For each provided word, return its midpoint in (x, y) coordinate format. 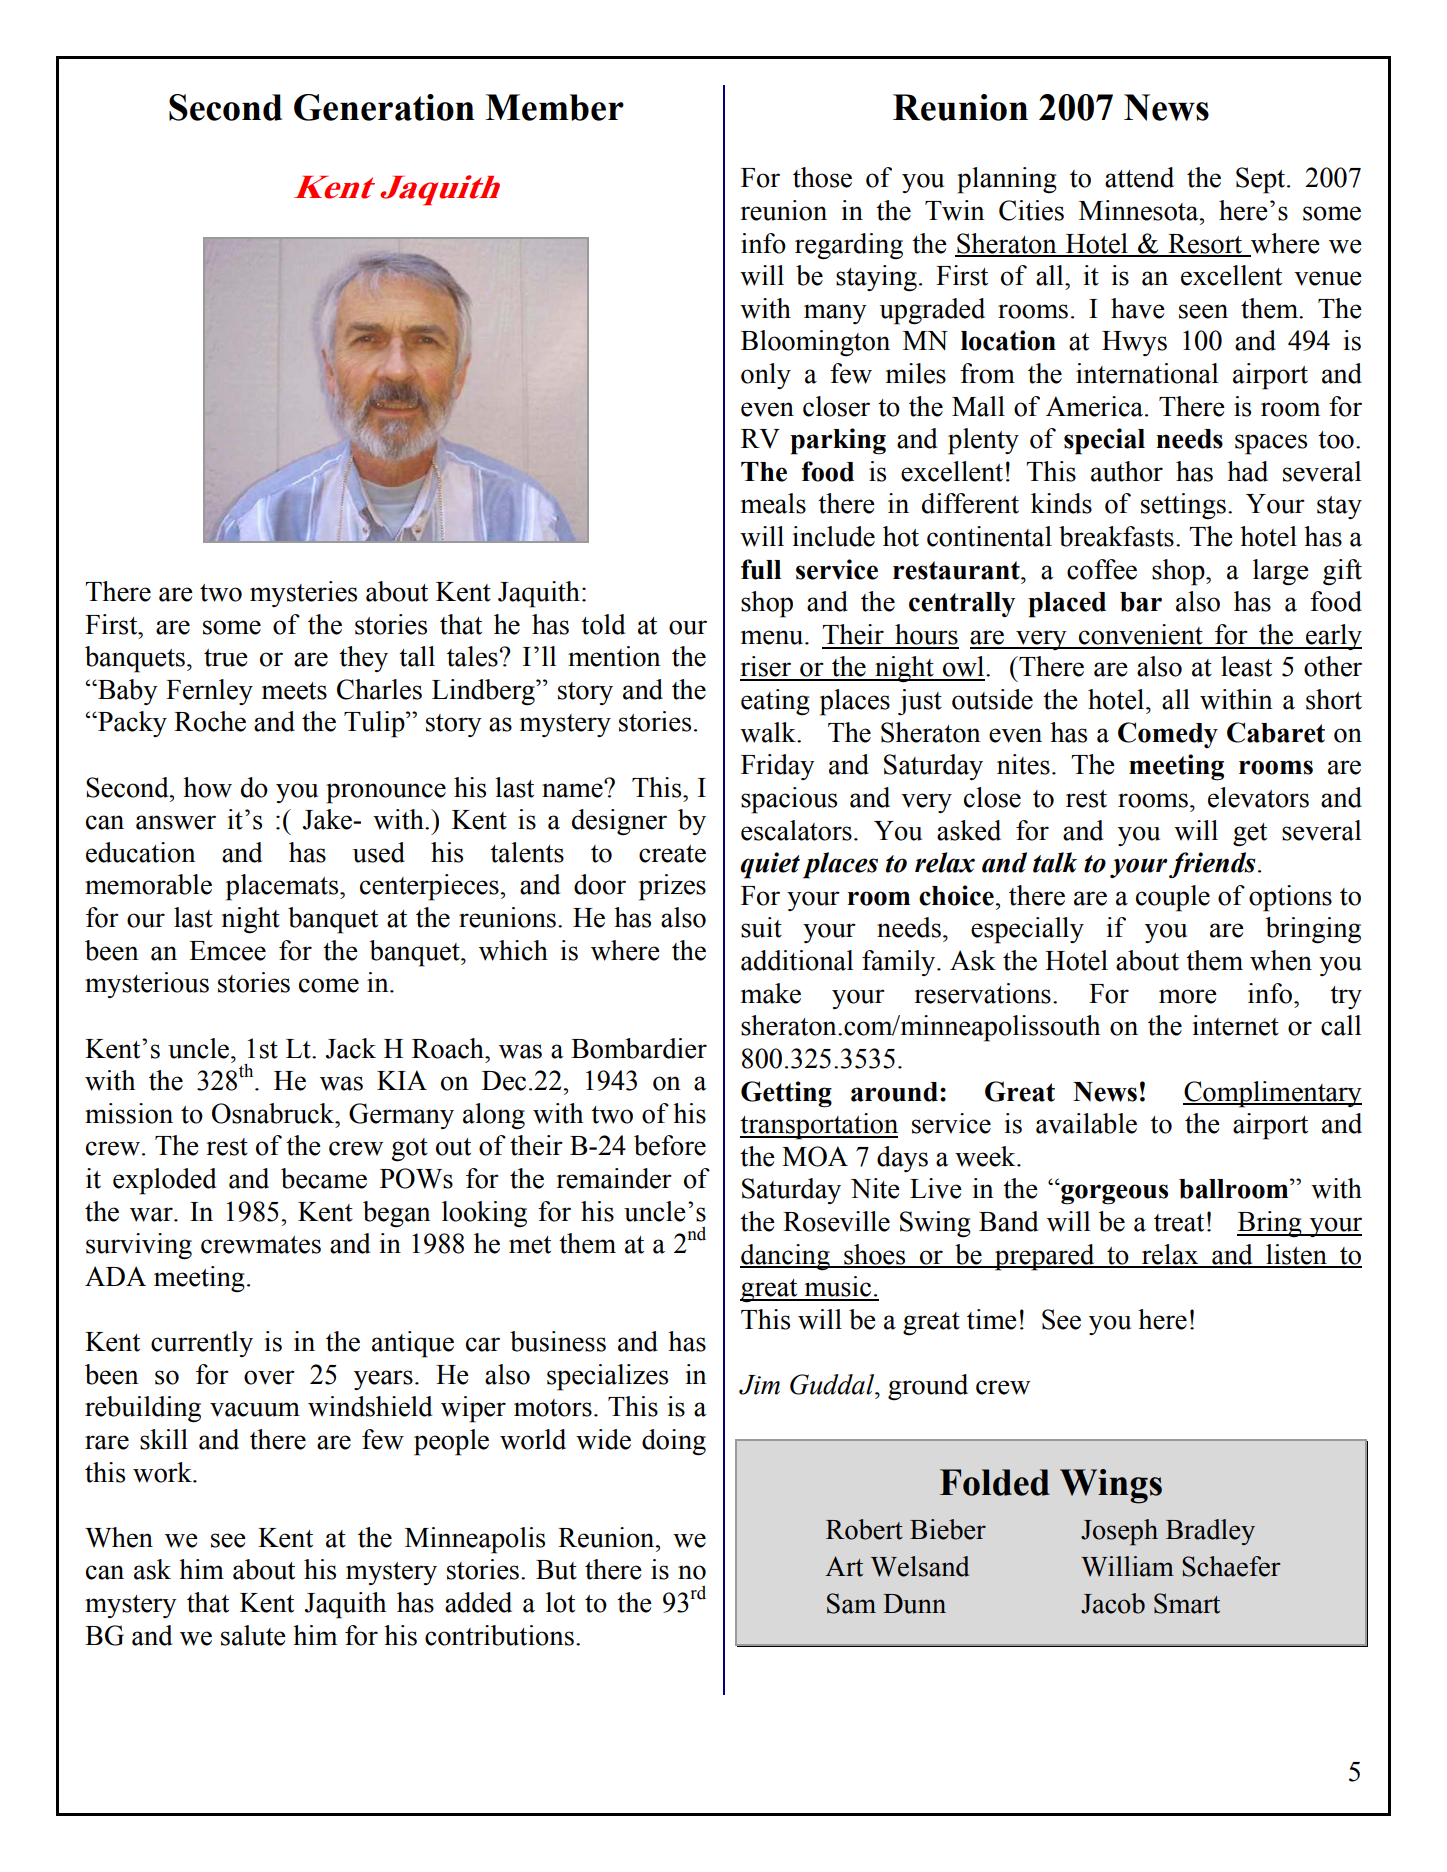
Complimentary (1272, 1094)
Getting (786, 1094)
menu (773, 637)
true (226, 658)
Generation (384, 107)
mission (129, 1113)
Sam (851, 1603)
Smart (1187, 1603)
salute (253, 1635)
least (1246, 666)
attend (1139, 177)
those (822, 177)
